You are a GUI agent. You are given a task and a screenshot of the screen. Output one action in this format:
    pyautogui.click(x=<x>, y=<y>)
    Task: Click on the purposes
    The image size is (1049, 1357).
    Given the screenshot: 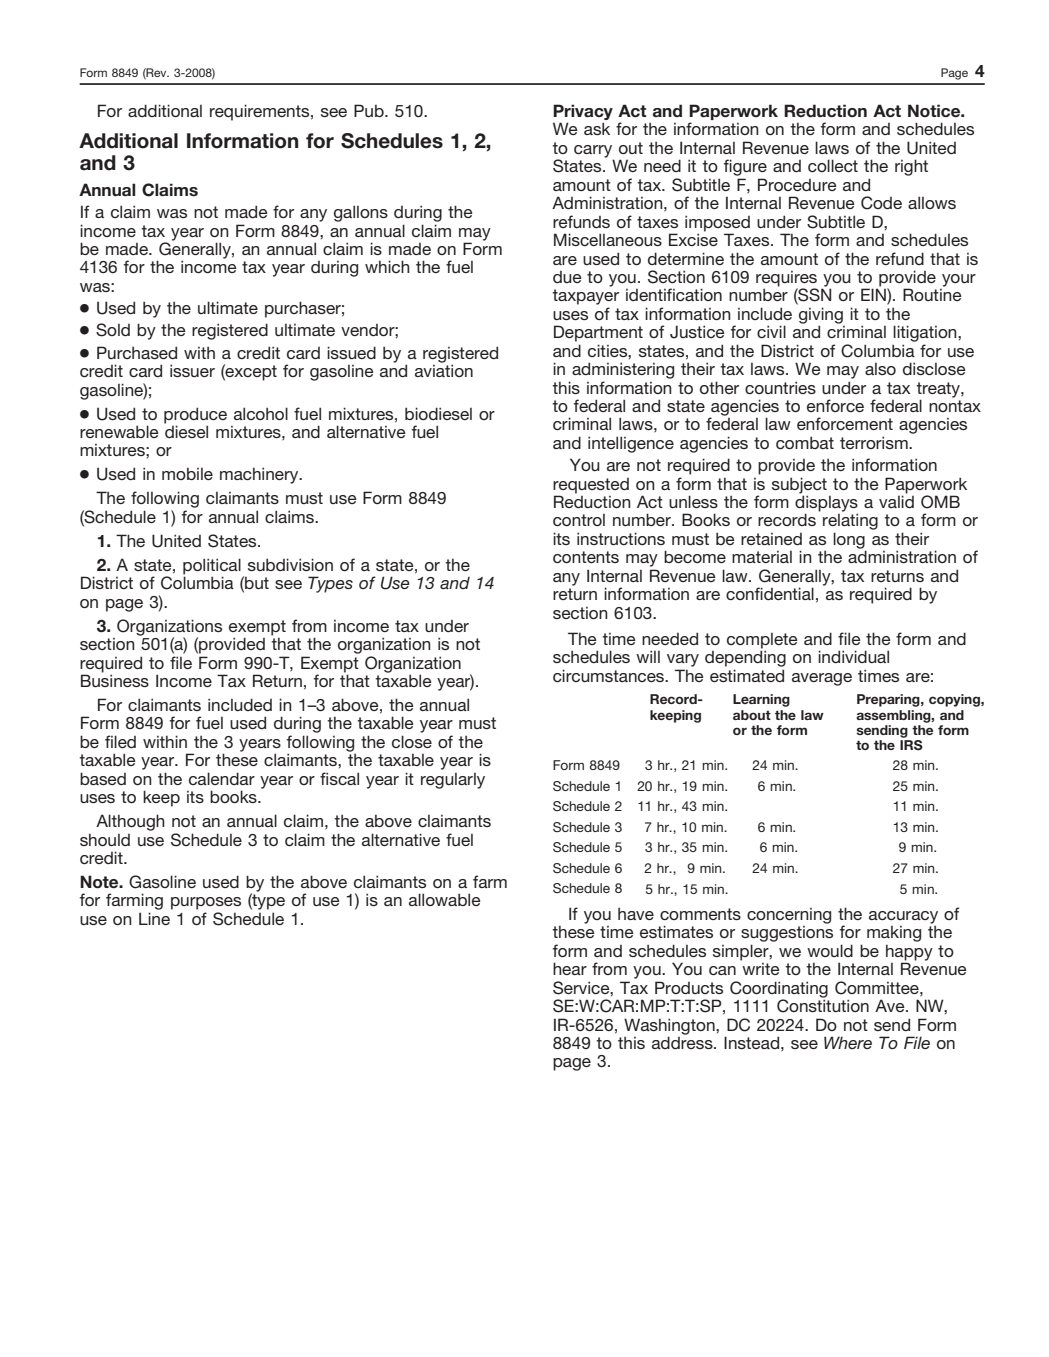 What is the action you would take?
    pyautogui.click(x=206, y=903)
